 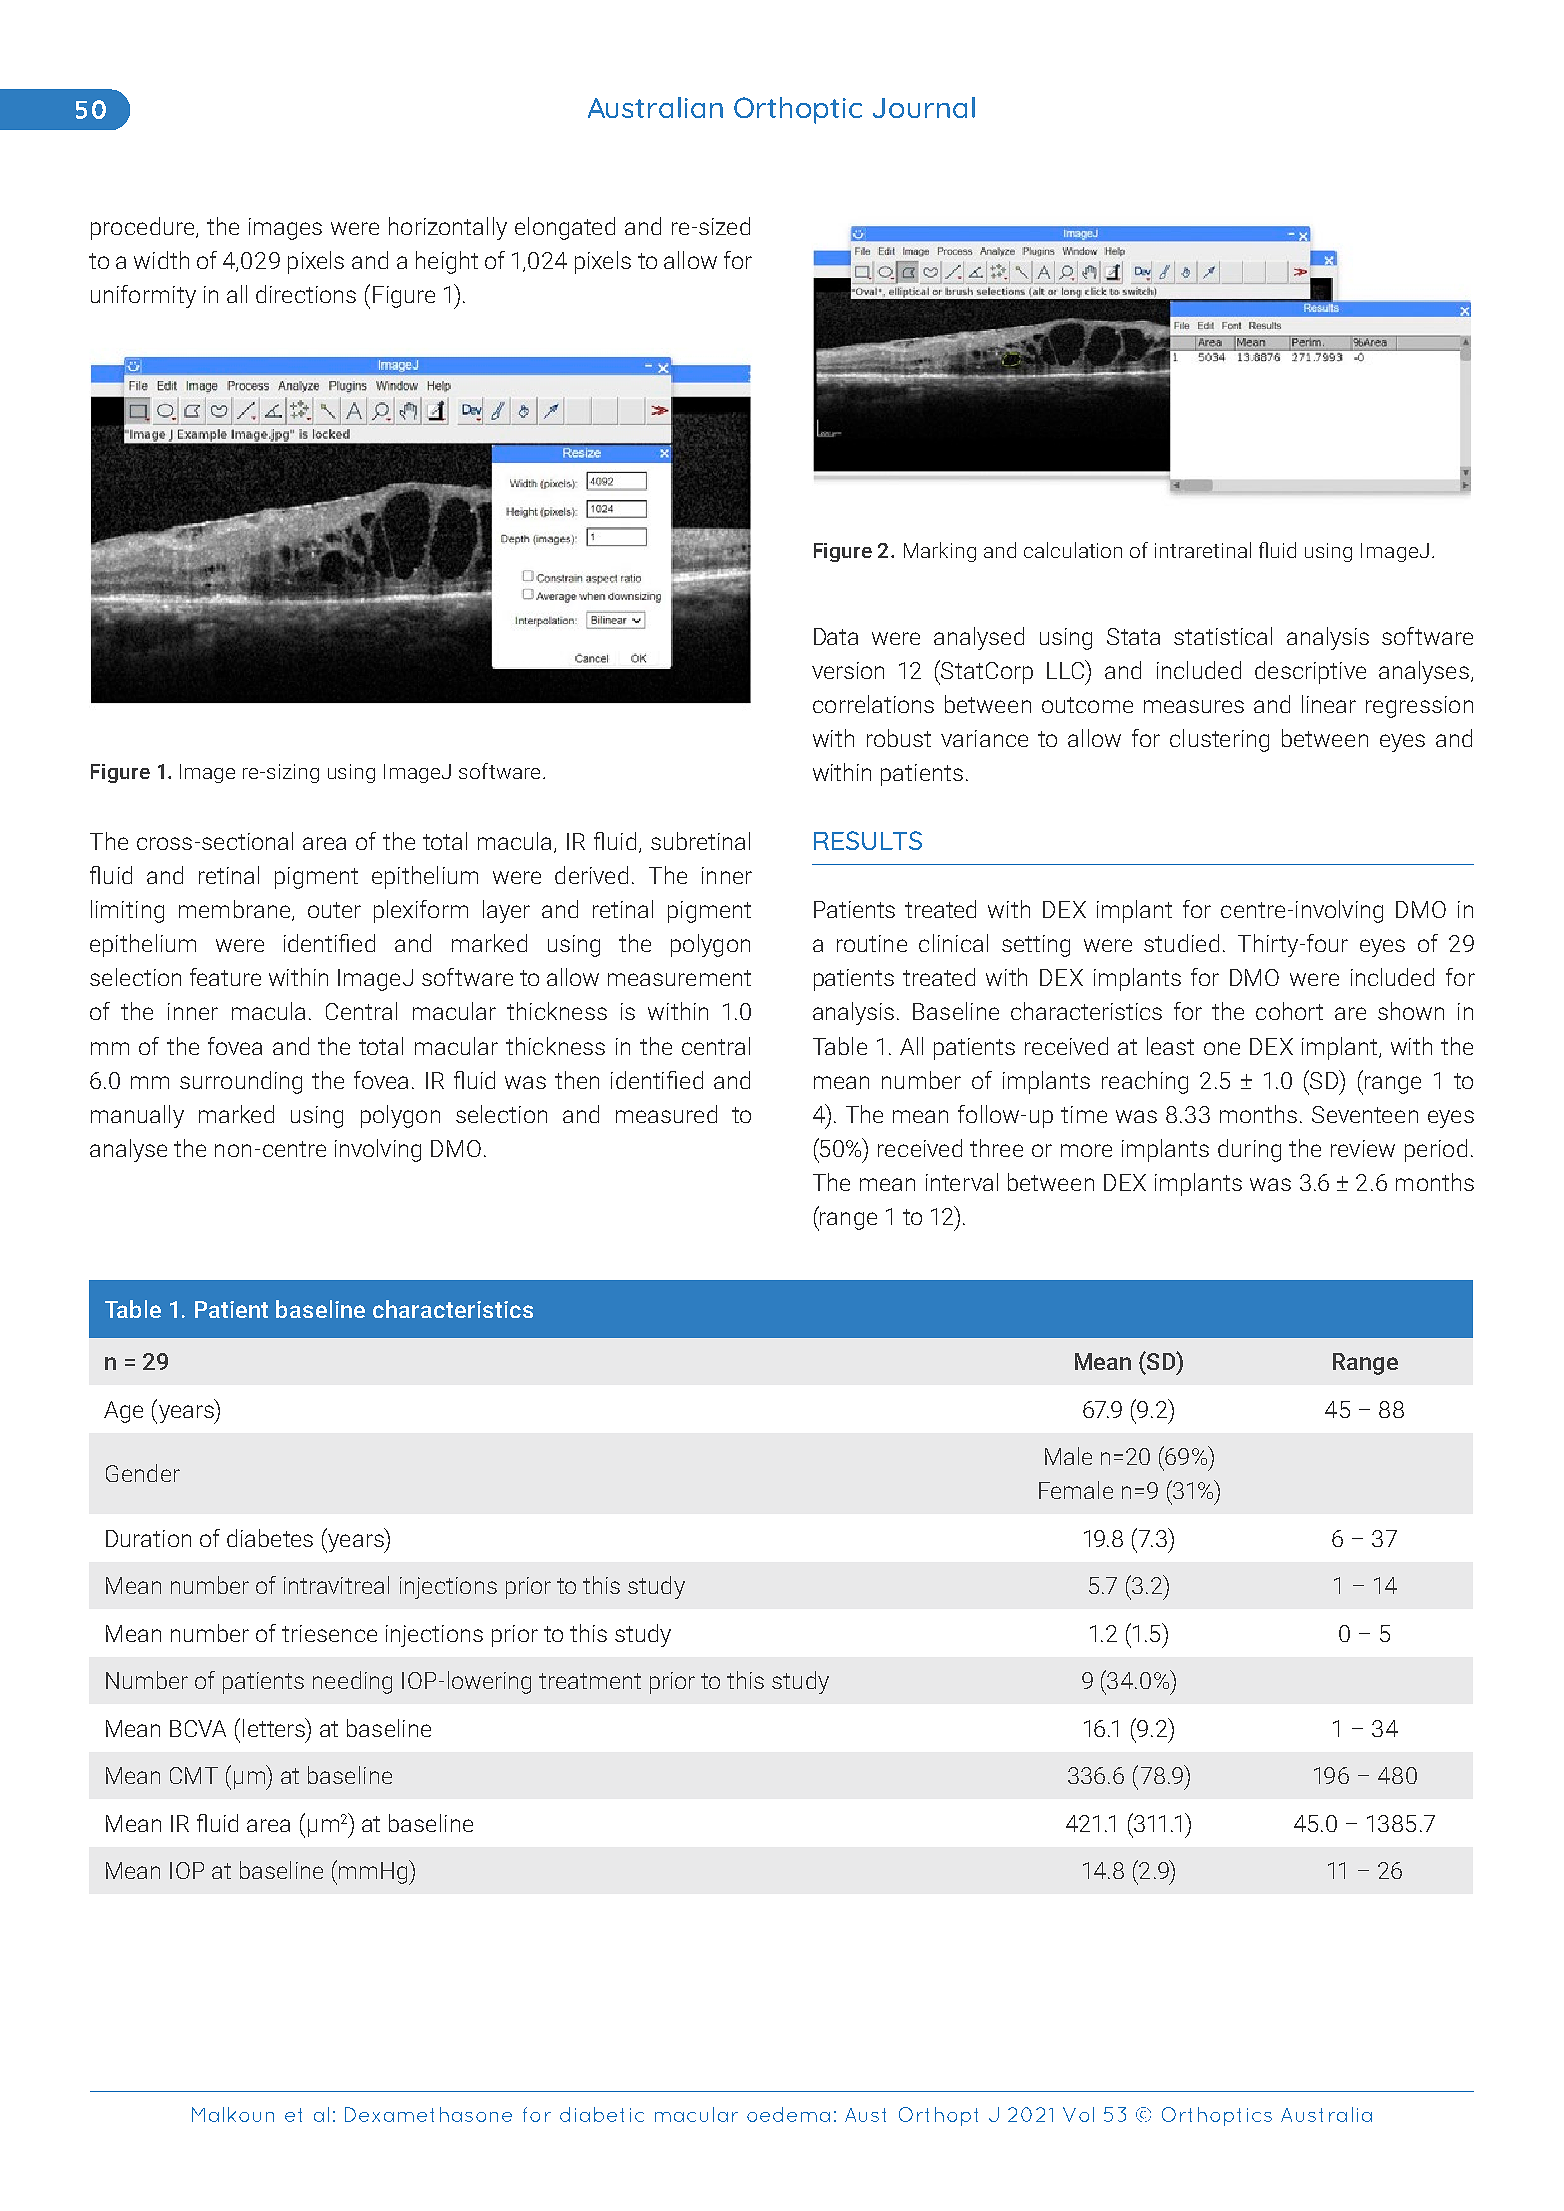 What do you see at coordinates (590, 1681) in the screenshot?
I see `treatment` at bounding box center [590, 1681].
